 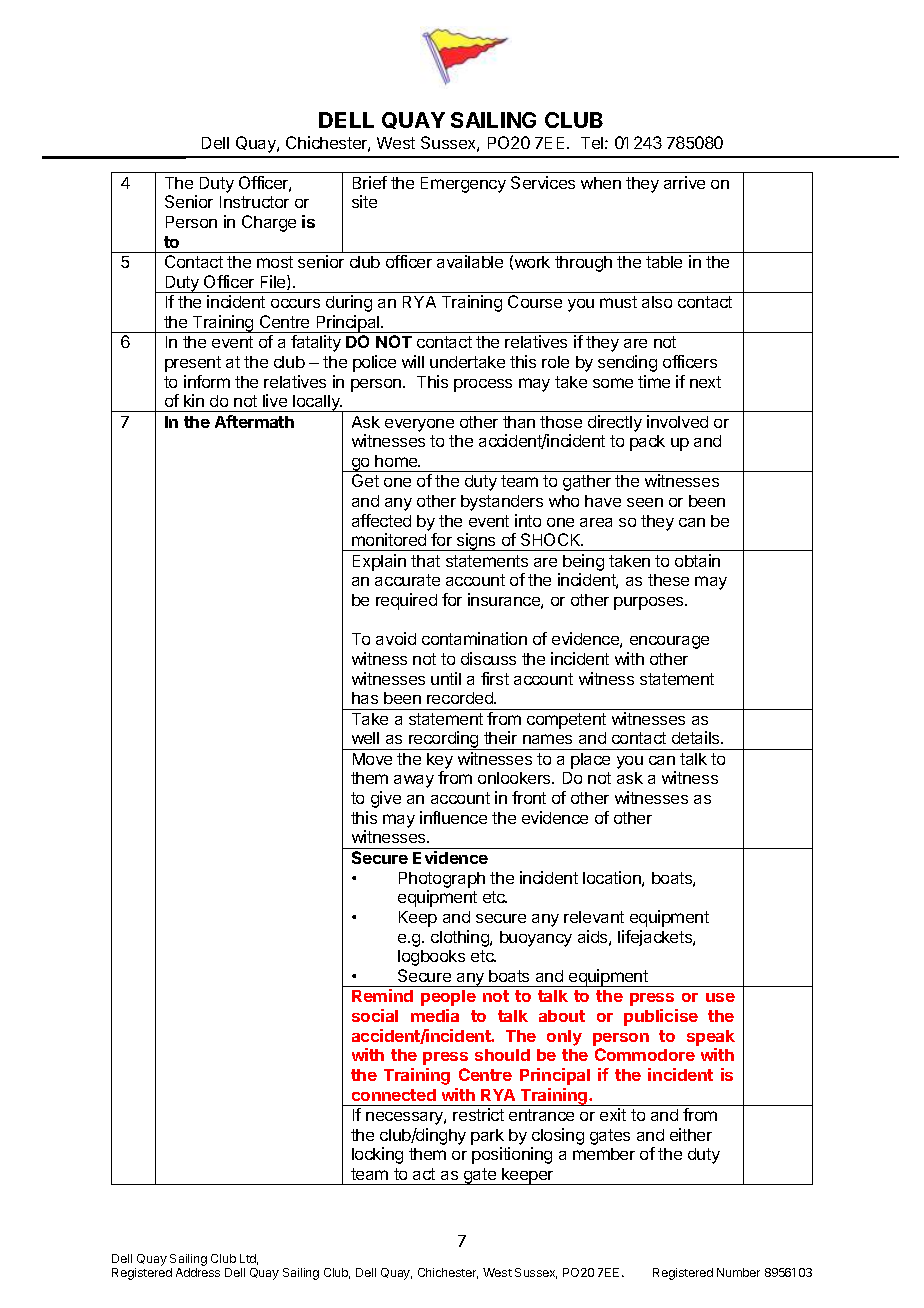 I want to click on Emergency, so click(x=463, y=185).
